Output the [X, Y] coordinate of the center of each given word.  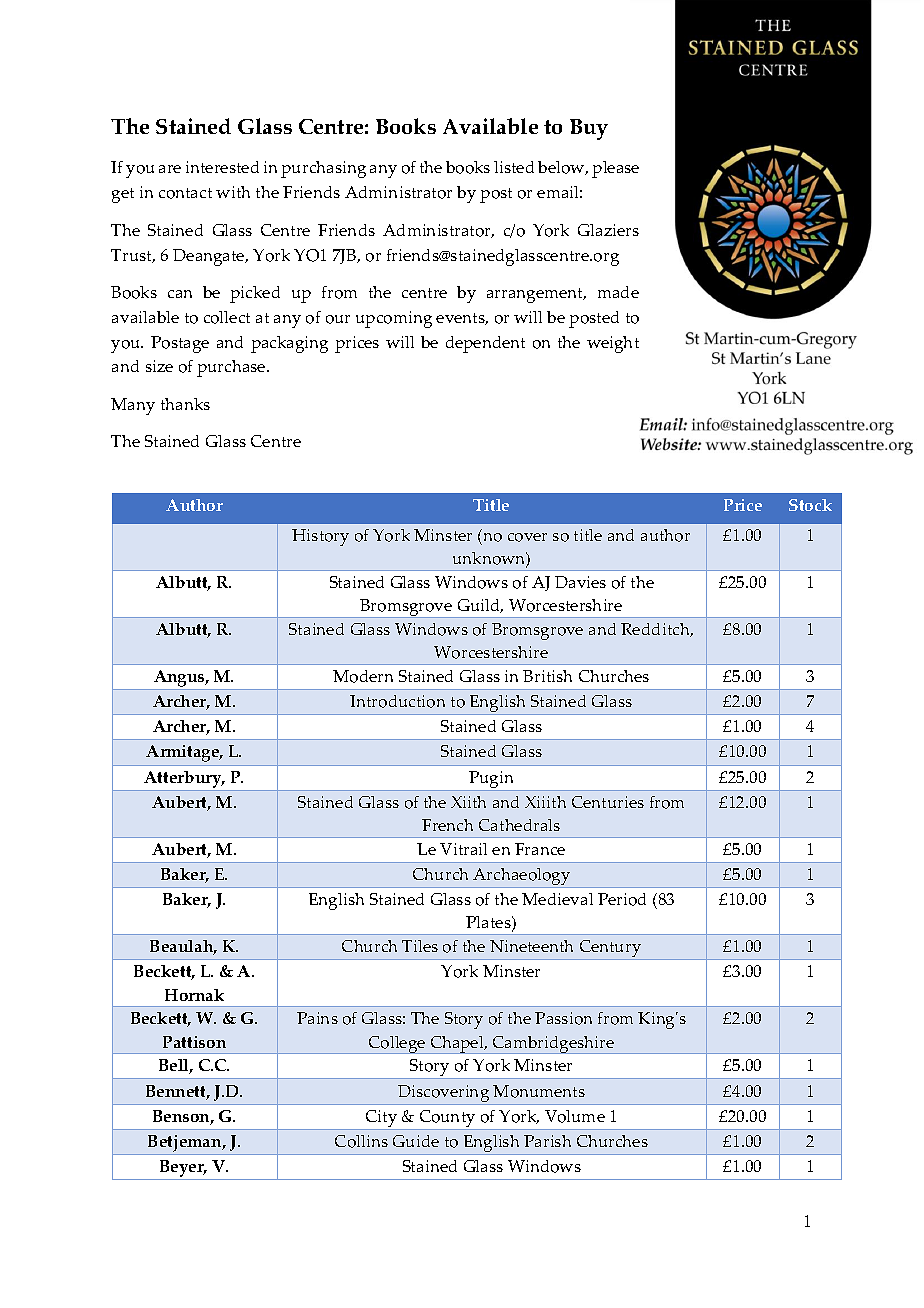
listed [514, 167]
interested [222, 167]
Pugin [492, 781]
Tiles [420, 946]
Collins [361, 1141]
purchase [232, 368]
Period [622, 899]
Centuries [608, 802]
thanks [185, 404]
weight [613, 344]
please [615, 169]
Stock [810, 505]
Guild [480, 606]
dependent [485, 344]
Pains [317, 1018]
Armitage [184, 753]
